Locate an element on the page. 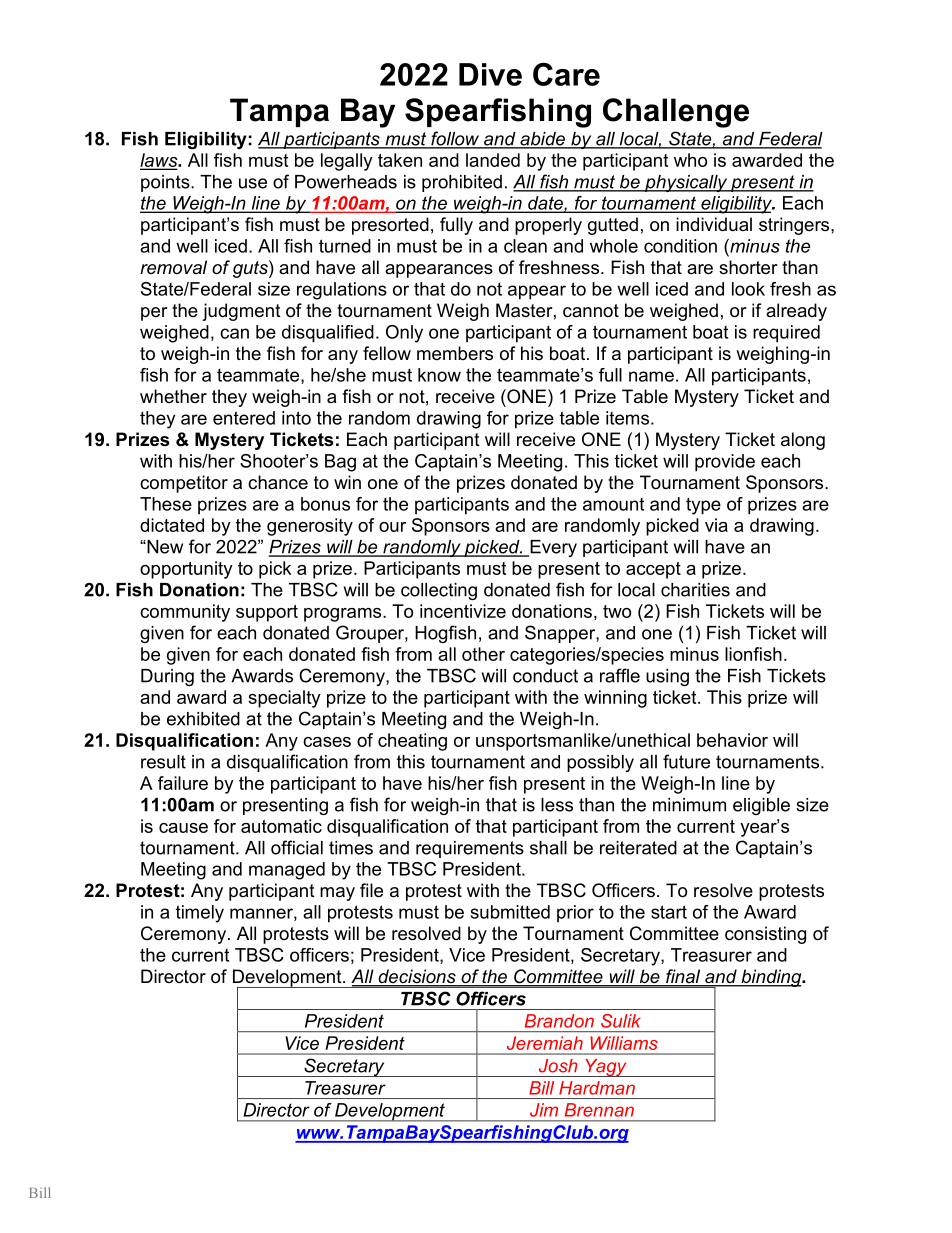 This document has height=1233, width=952. Challenge is located at coordinates (676, 113).
